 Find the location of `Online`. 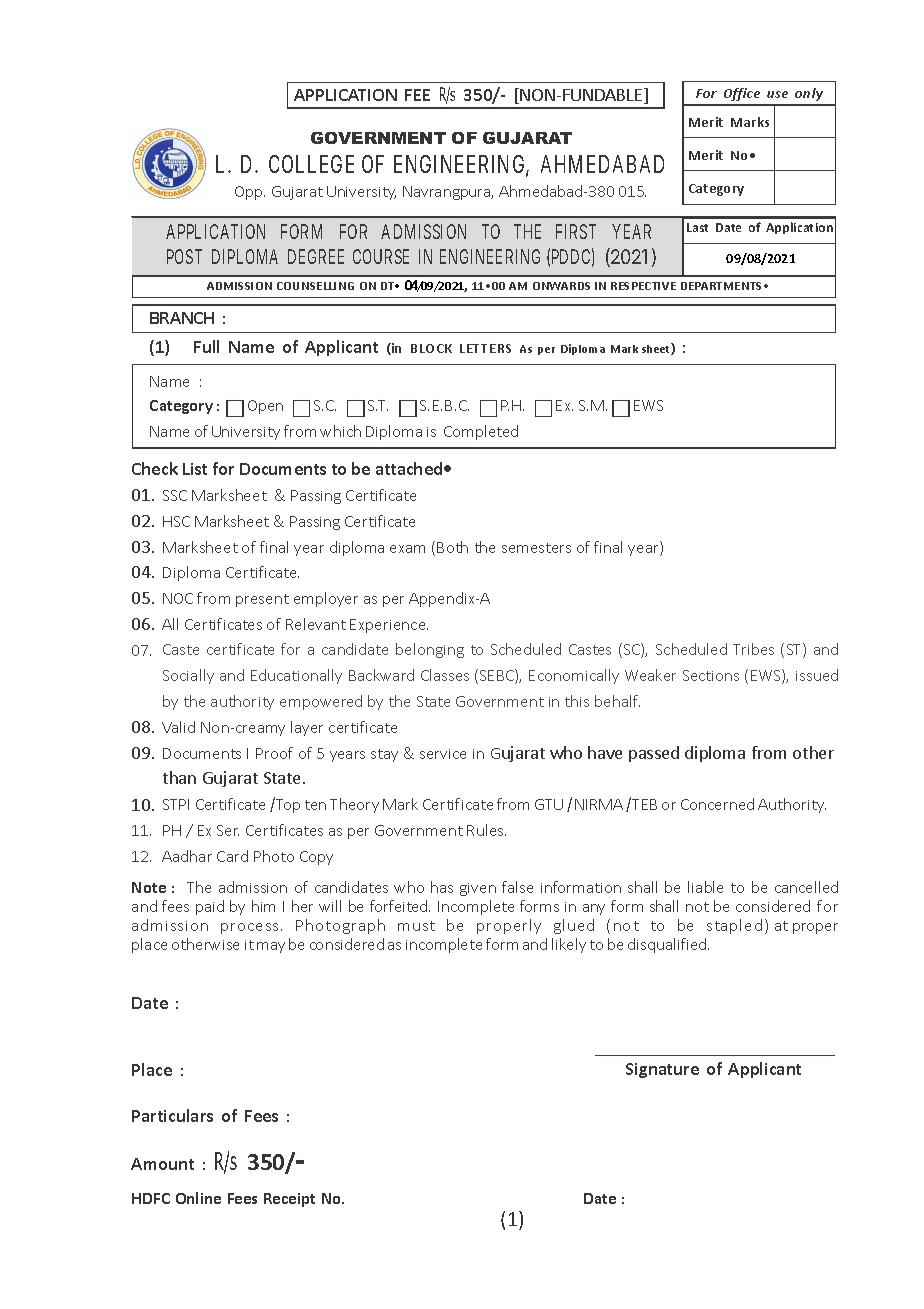

Online is located at coordinates (198, 1198).
